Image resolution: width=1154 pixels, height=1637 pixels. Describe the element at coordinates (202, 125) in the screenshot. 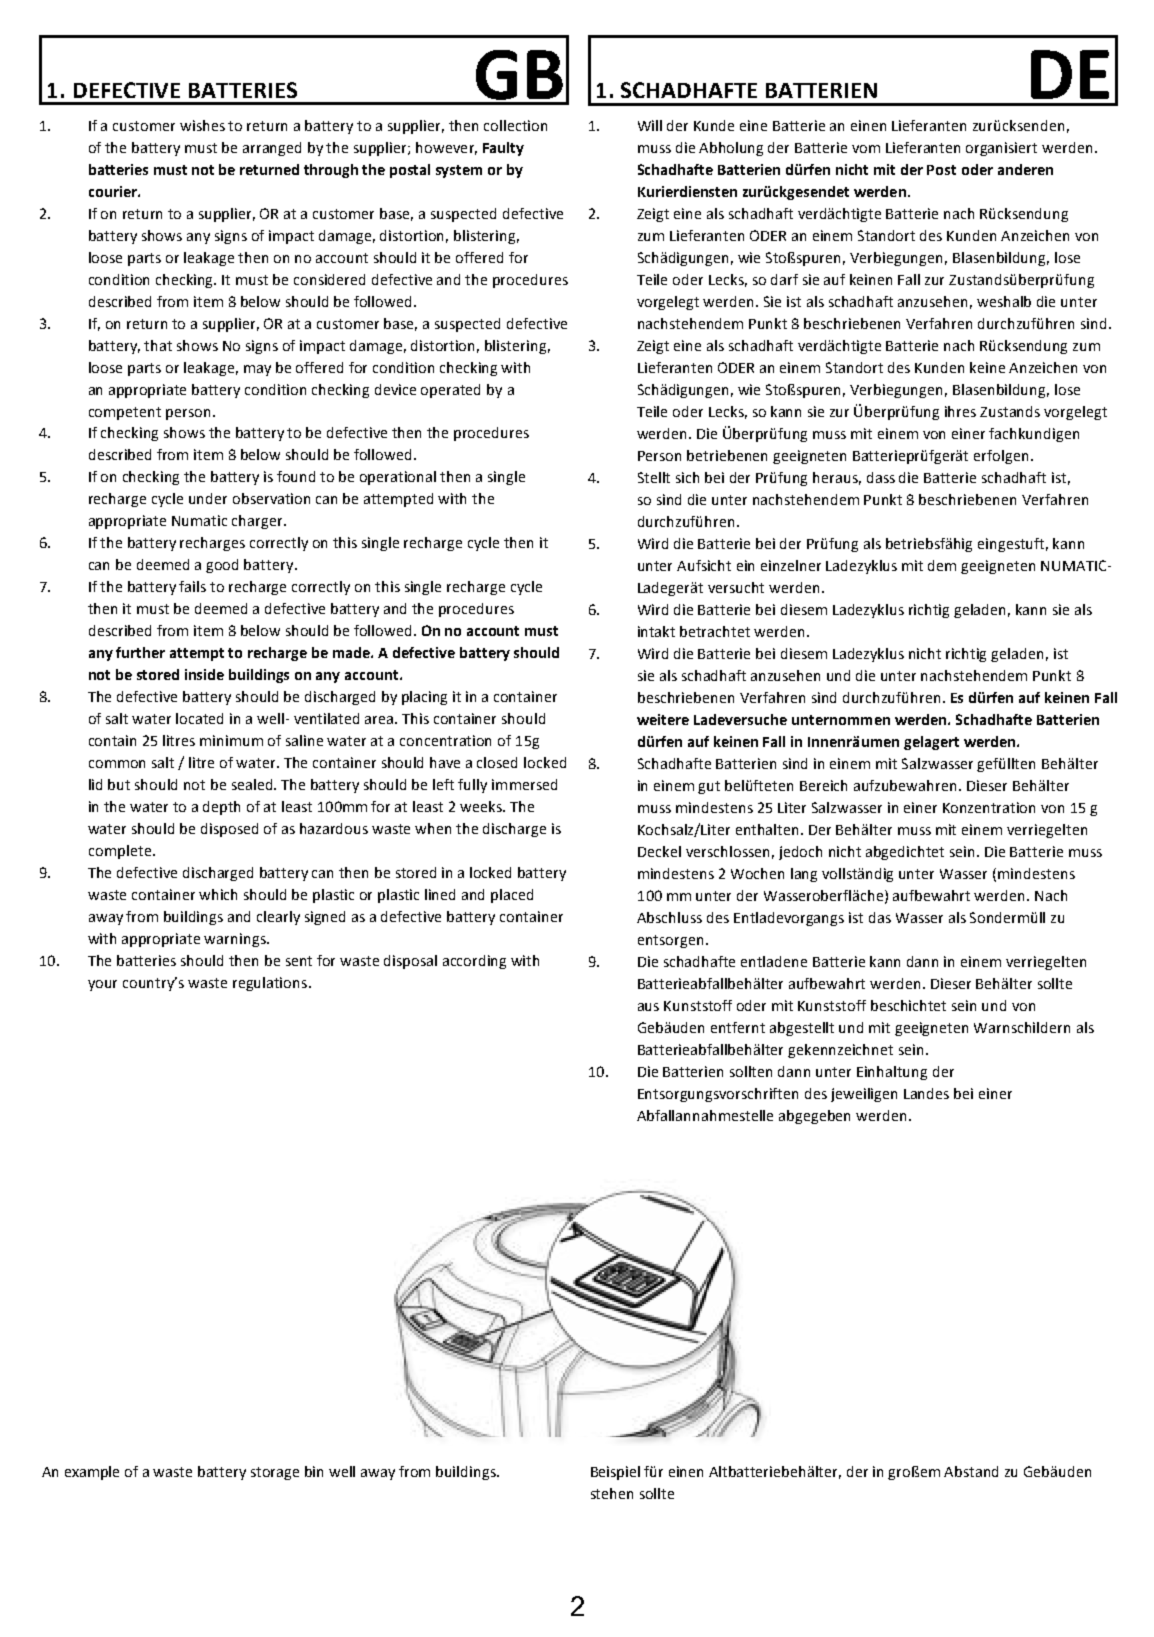

I see `wishes` at that location.
